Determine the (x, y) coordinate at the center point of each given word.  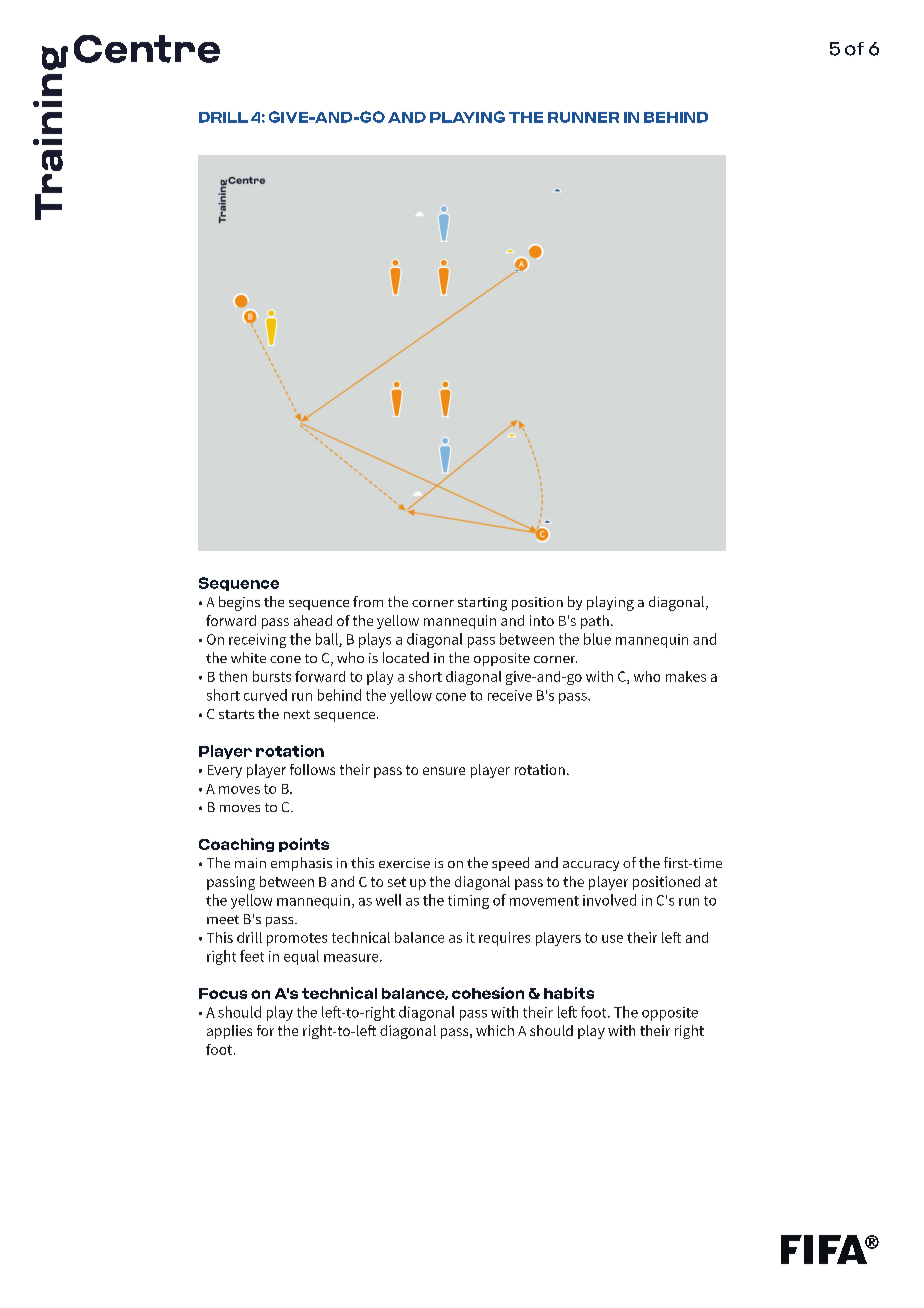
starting (482, 604)
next (297, 714)
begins (239, 603)
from (368, 601)
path (595, 622)
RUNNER (583, 117)
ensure (444, 771)
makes (686, 676)
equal (301, 957)
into (542, 620)
